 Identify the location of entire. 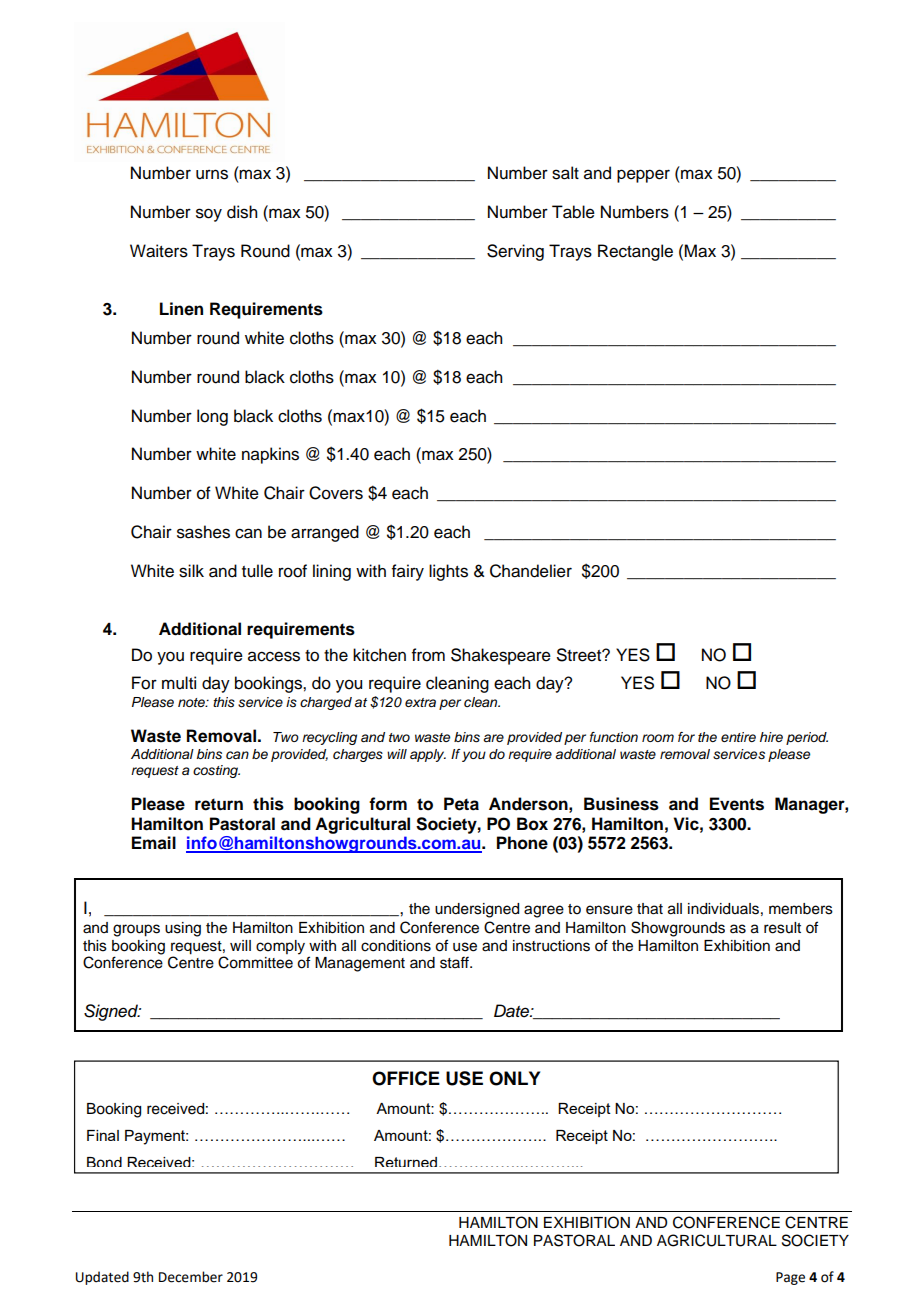
(738, 737).
